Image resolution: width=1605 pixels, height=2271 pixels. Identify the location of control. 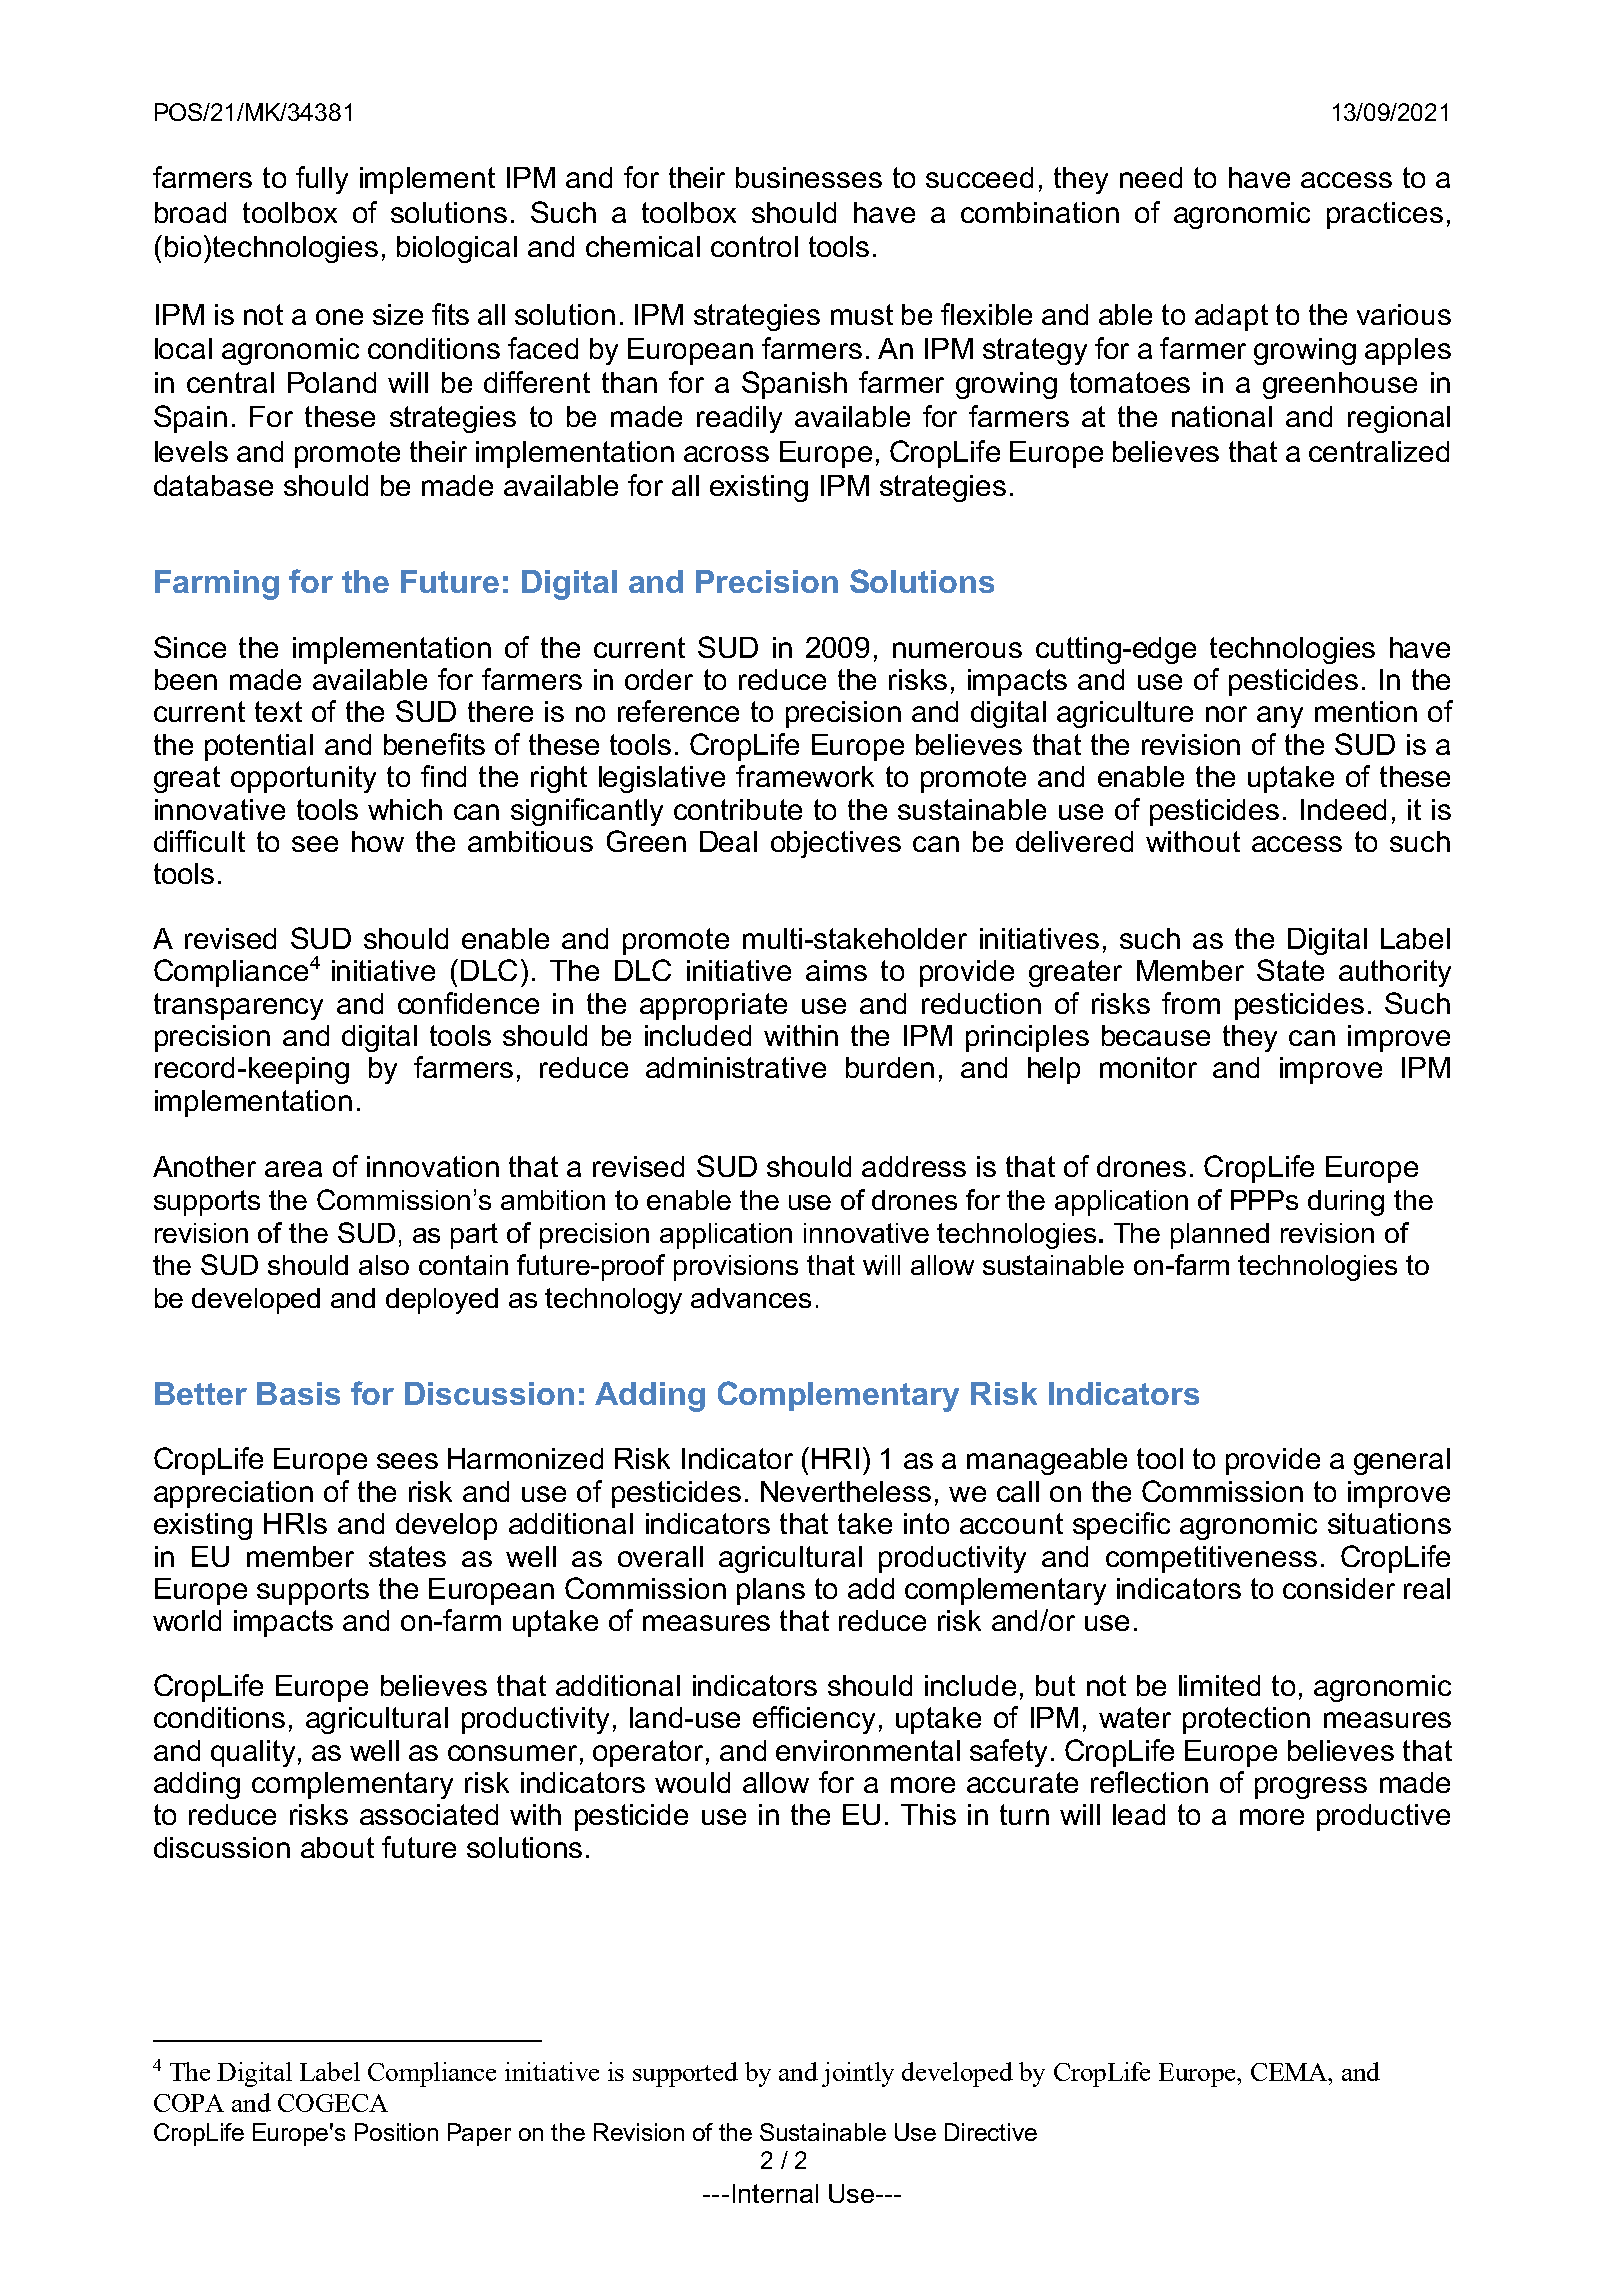
(754, 246).
